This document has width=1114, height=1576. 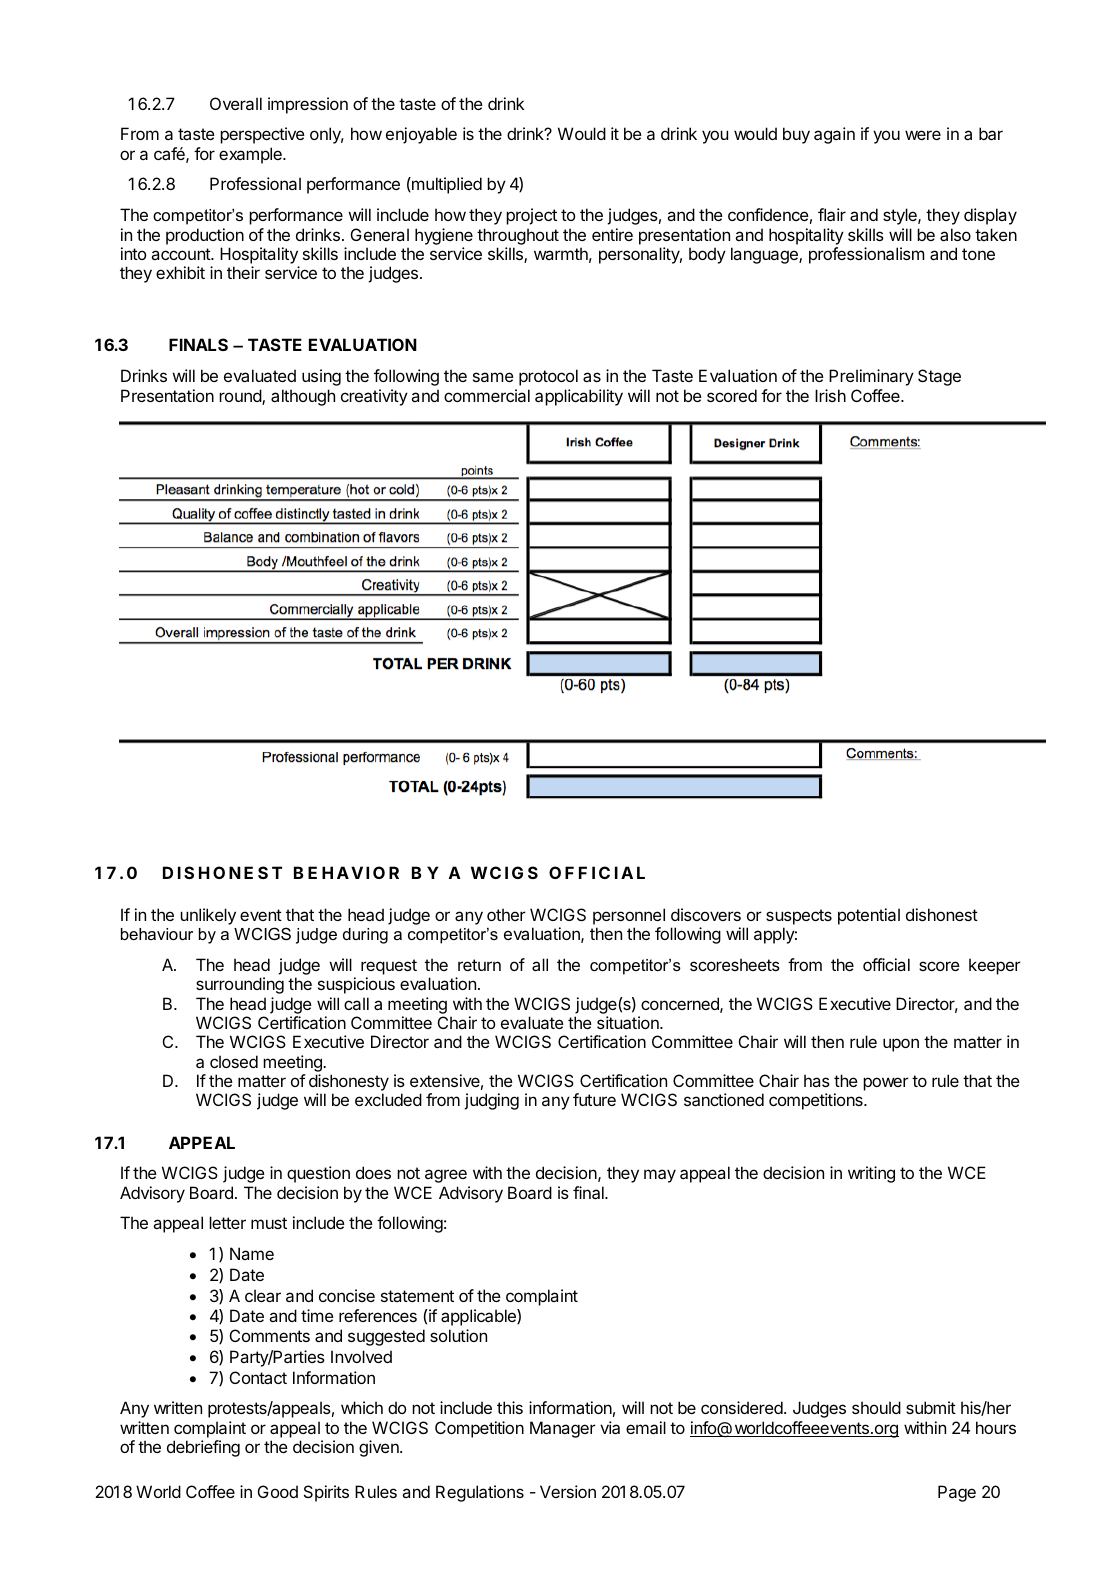 I want to click on other, so click(x=506, y=914).
